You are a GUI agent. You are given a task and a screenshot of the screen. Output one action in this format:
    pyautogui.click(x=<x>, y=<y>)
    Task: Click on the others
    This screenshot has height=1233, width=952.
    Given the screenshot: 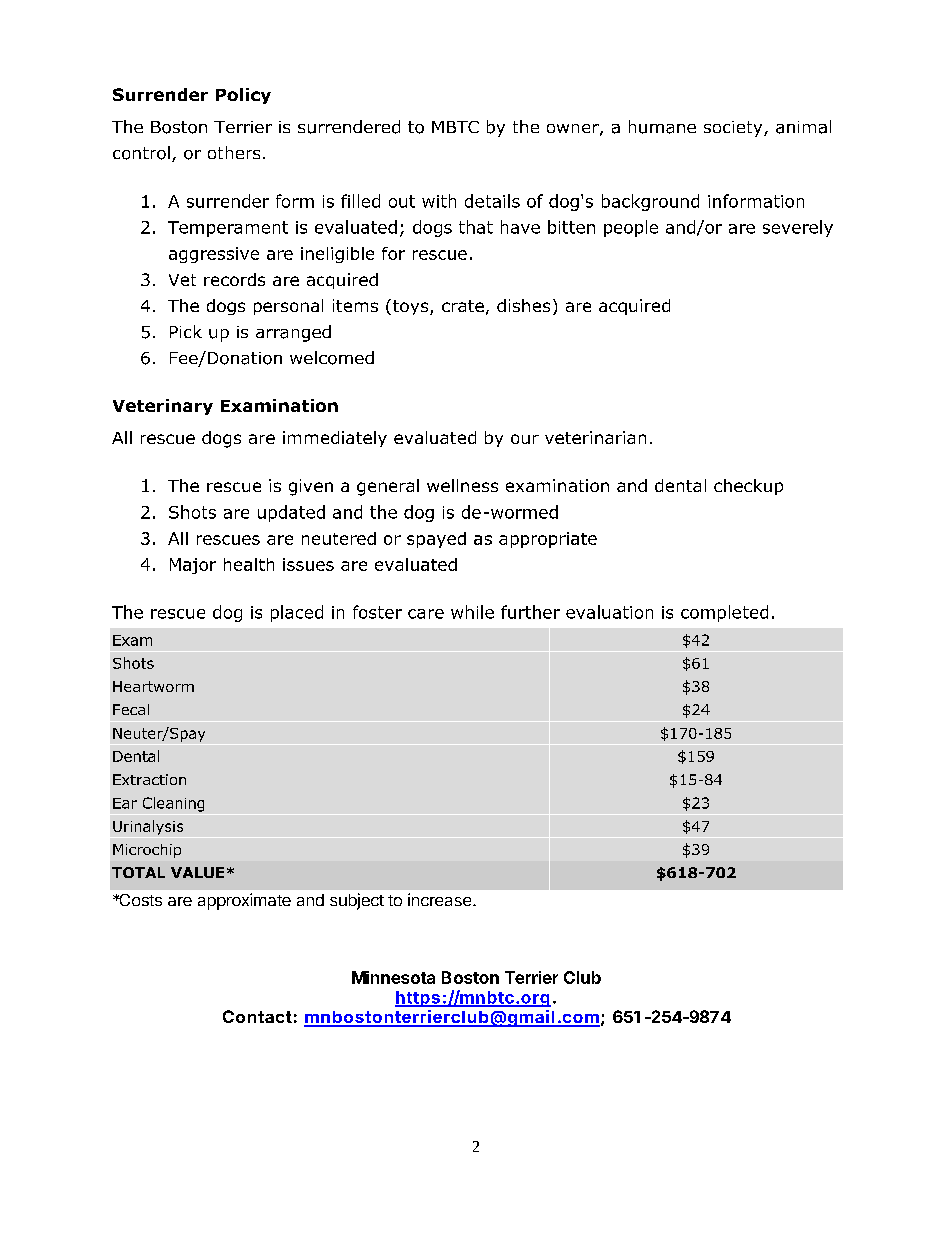 What is the action you would take?
    pyautogui.click(x=234, y=152)
